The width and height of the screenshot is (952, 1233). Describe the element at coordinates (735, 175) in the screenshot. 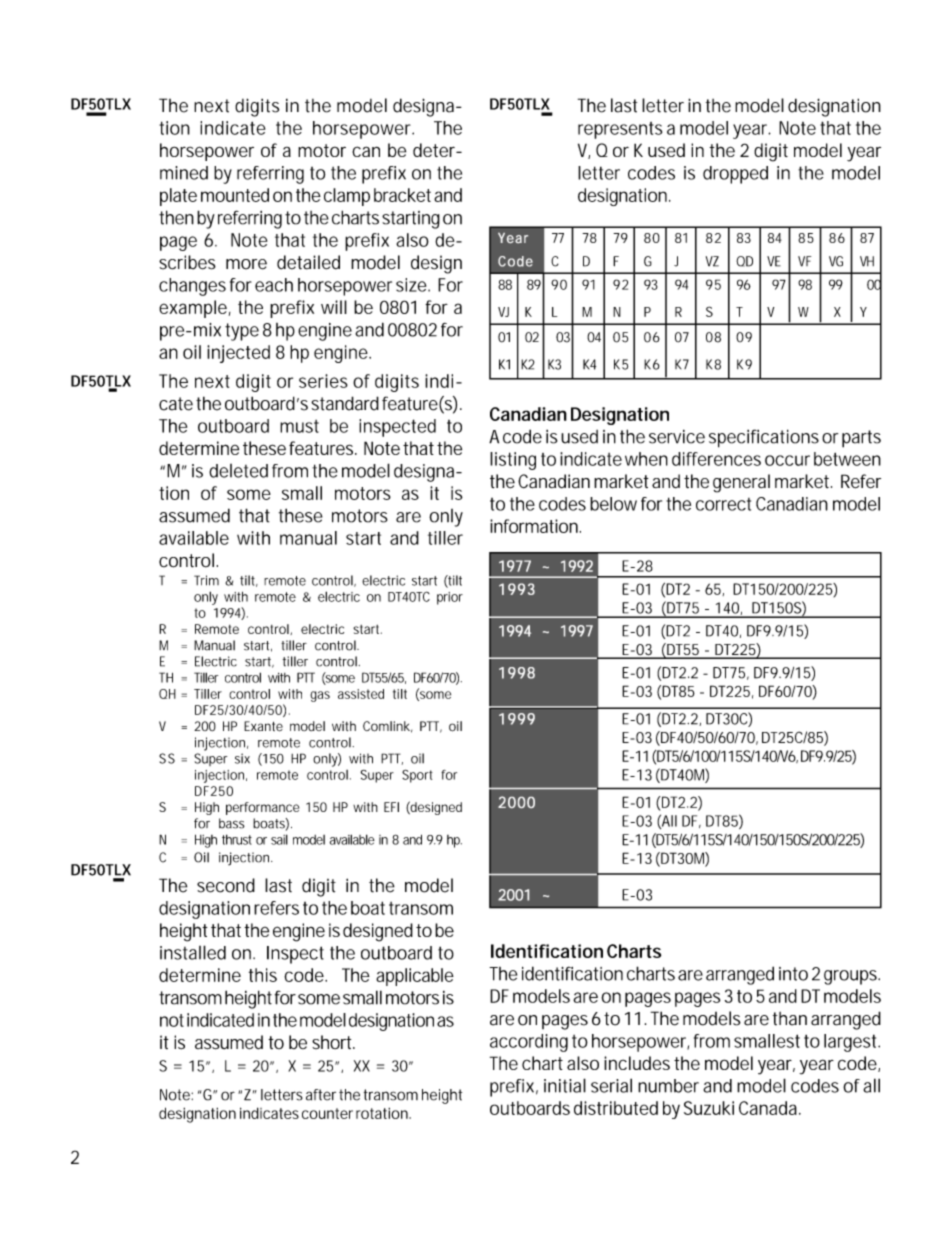

I see `dropped` at that location.
